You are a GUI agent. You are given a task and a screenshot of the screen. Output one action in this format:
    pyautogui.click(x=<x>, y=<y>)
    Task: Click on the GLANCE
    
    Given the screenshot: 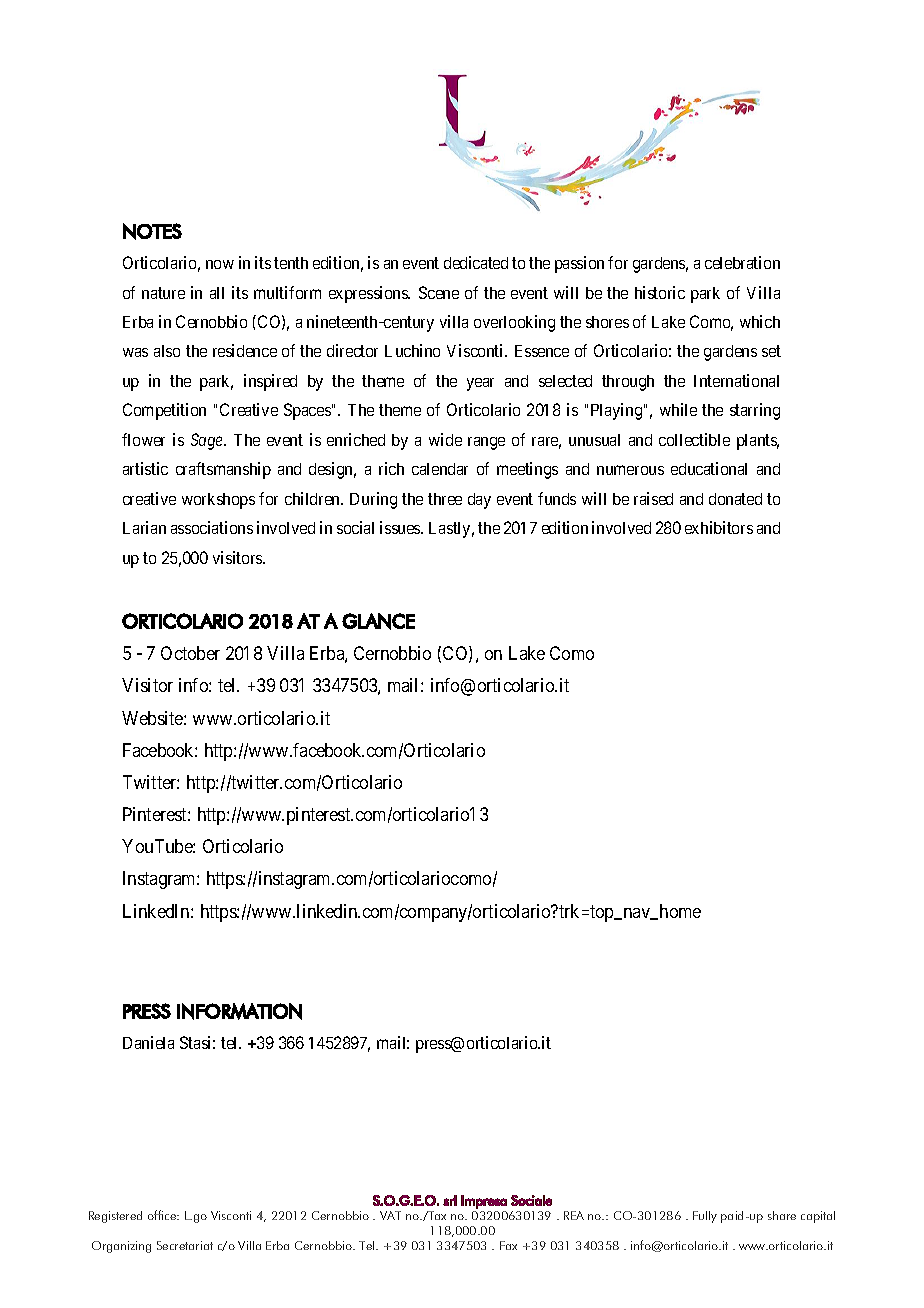 What is the action you would take?
    pyautogui.click(x=378, y=621)
